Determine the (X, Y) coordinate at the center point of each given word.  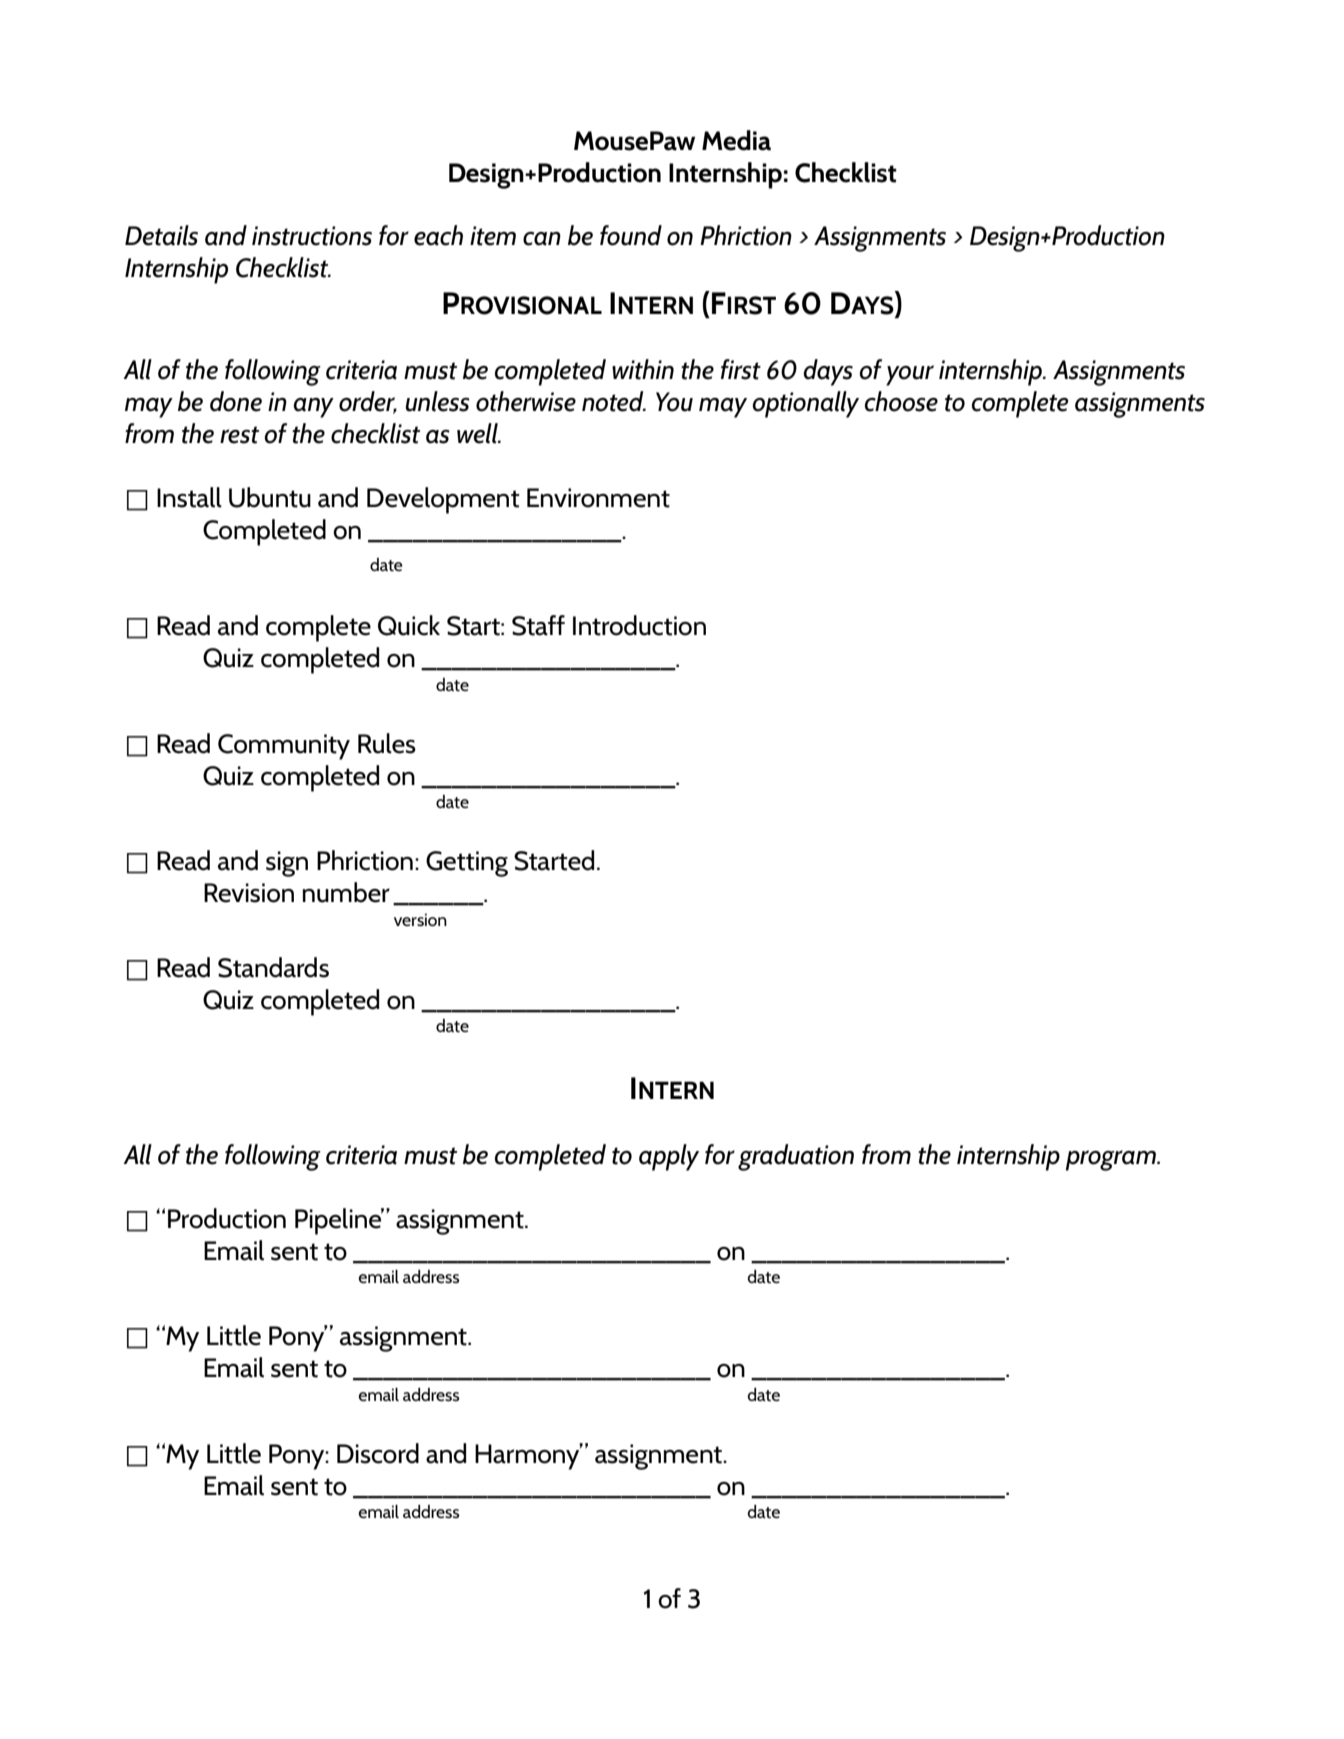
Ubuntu (270, 497)
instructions (312, 236)
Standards (273, 967)
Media (736, 140)
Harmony (528, 1456)
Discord (378, 1453)
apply (669, 1157)
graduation (796, 1157)
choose (901, 401)
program (1112, 1160)
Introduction (639, 625)
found (631, 235)
